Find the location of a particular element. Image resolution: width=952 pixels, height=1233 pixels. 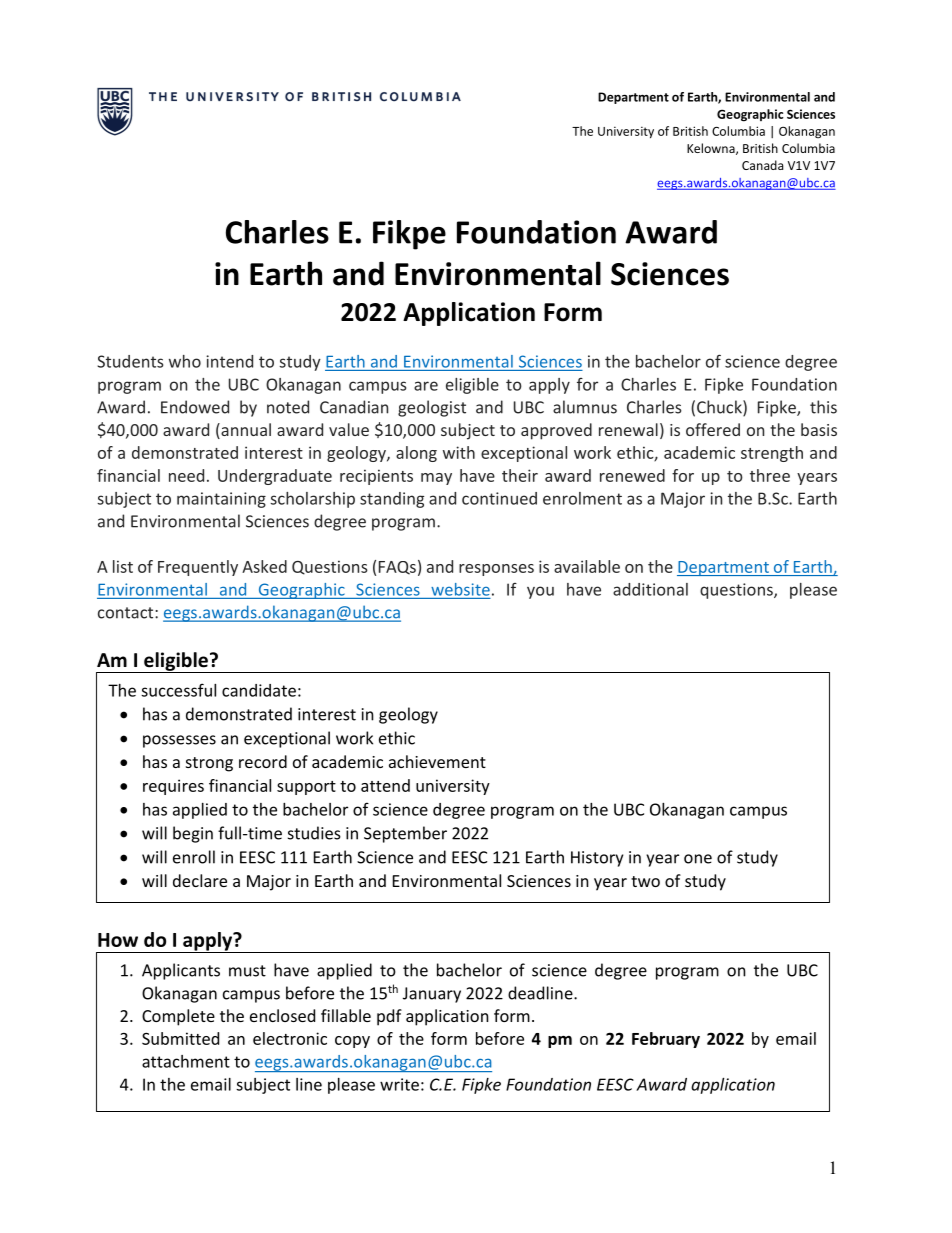

February is located at coordinates (666, 1040).
